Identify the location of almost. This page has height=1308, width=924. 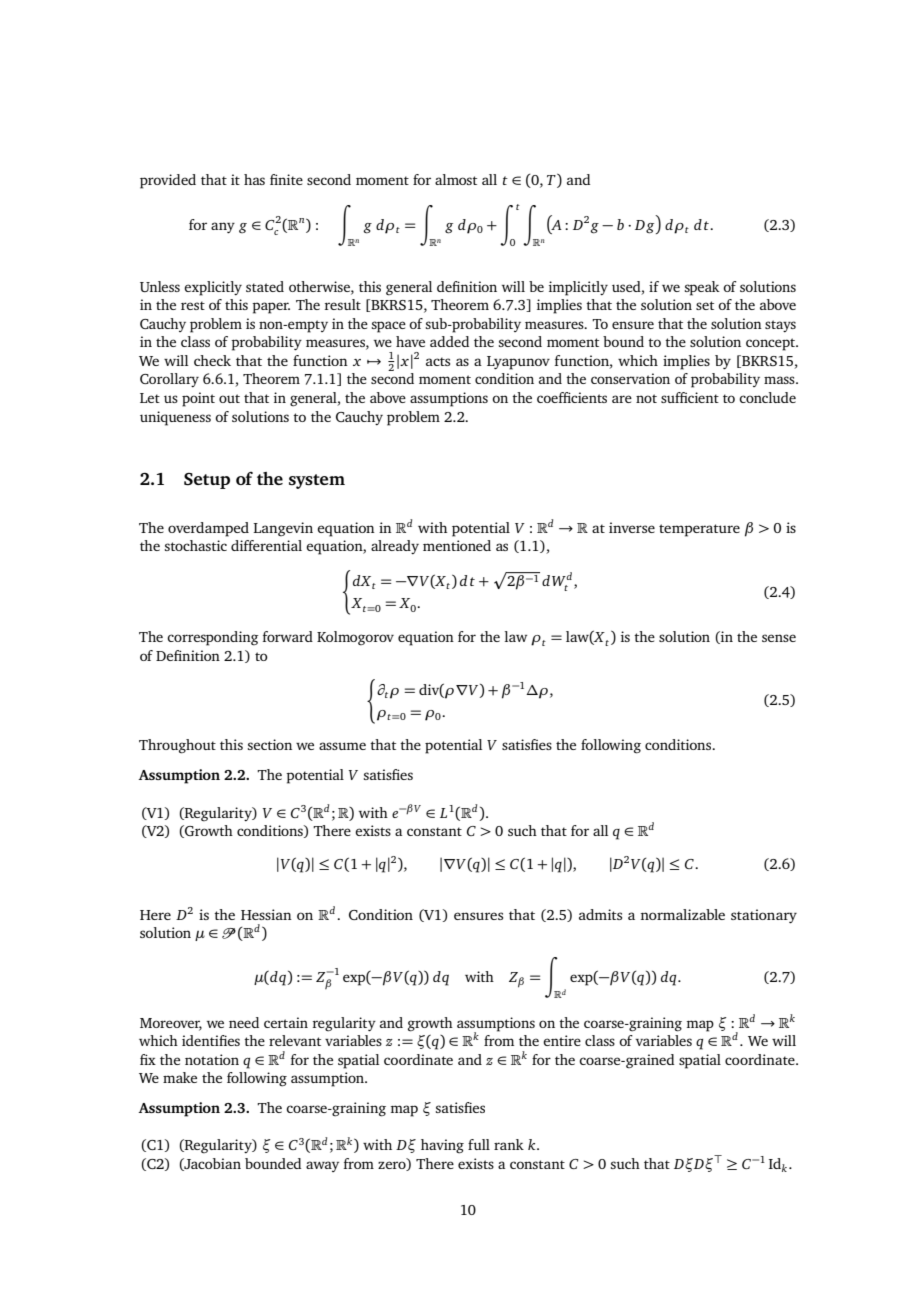
(456, 179).
